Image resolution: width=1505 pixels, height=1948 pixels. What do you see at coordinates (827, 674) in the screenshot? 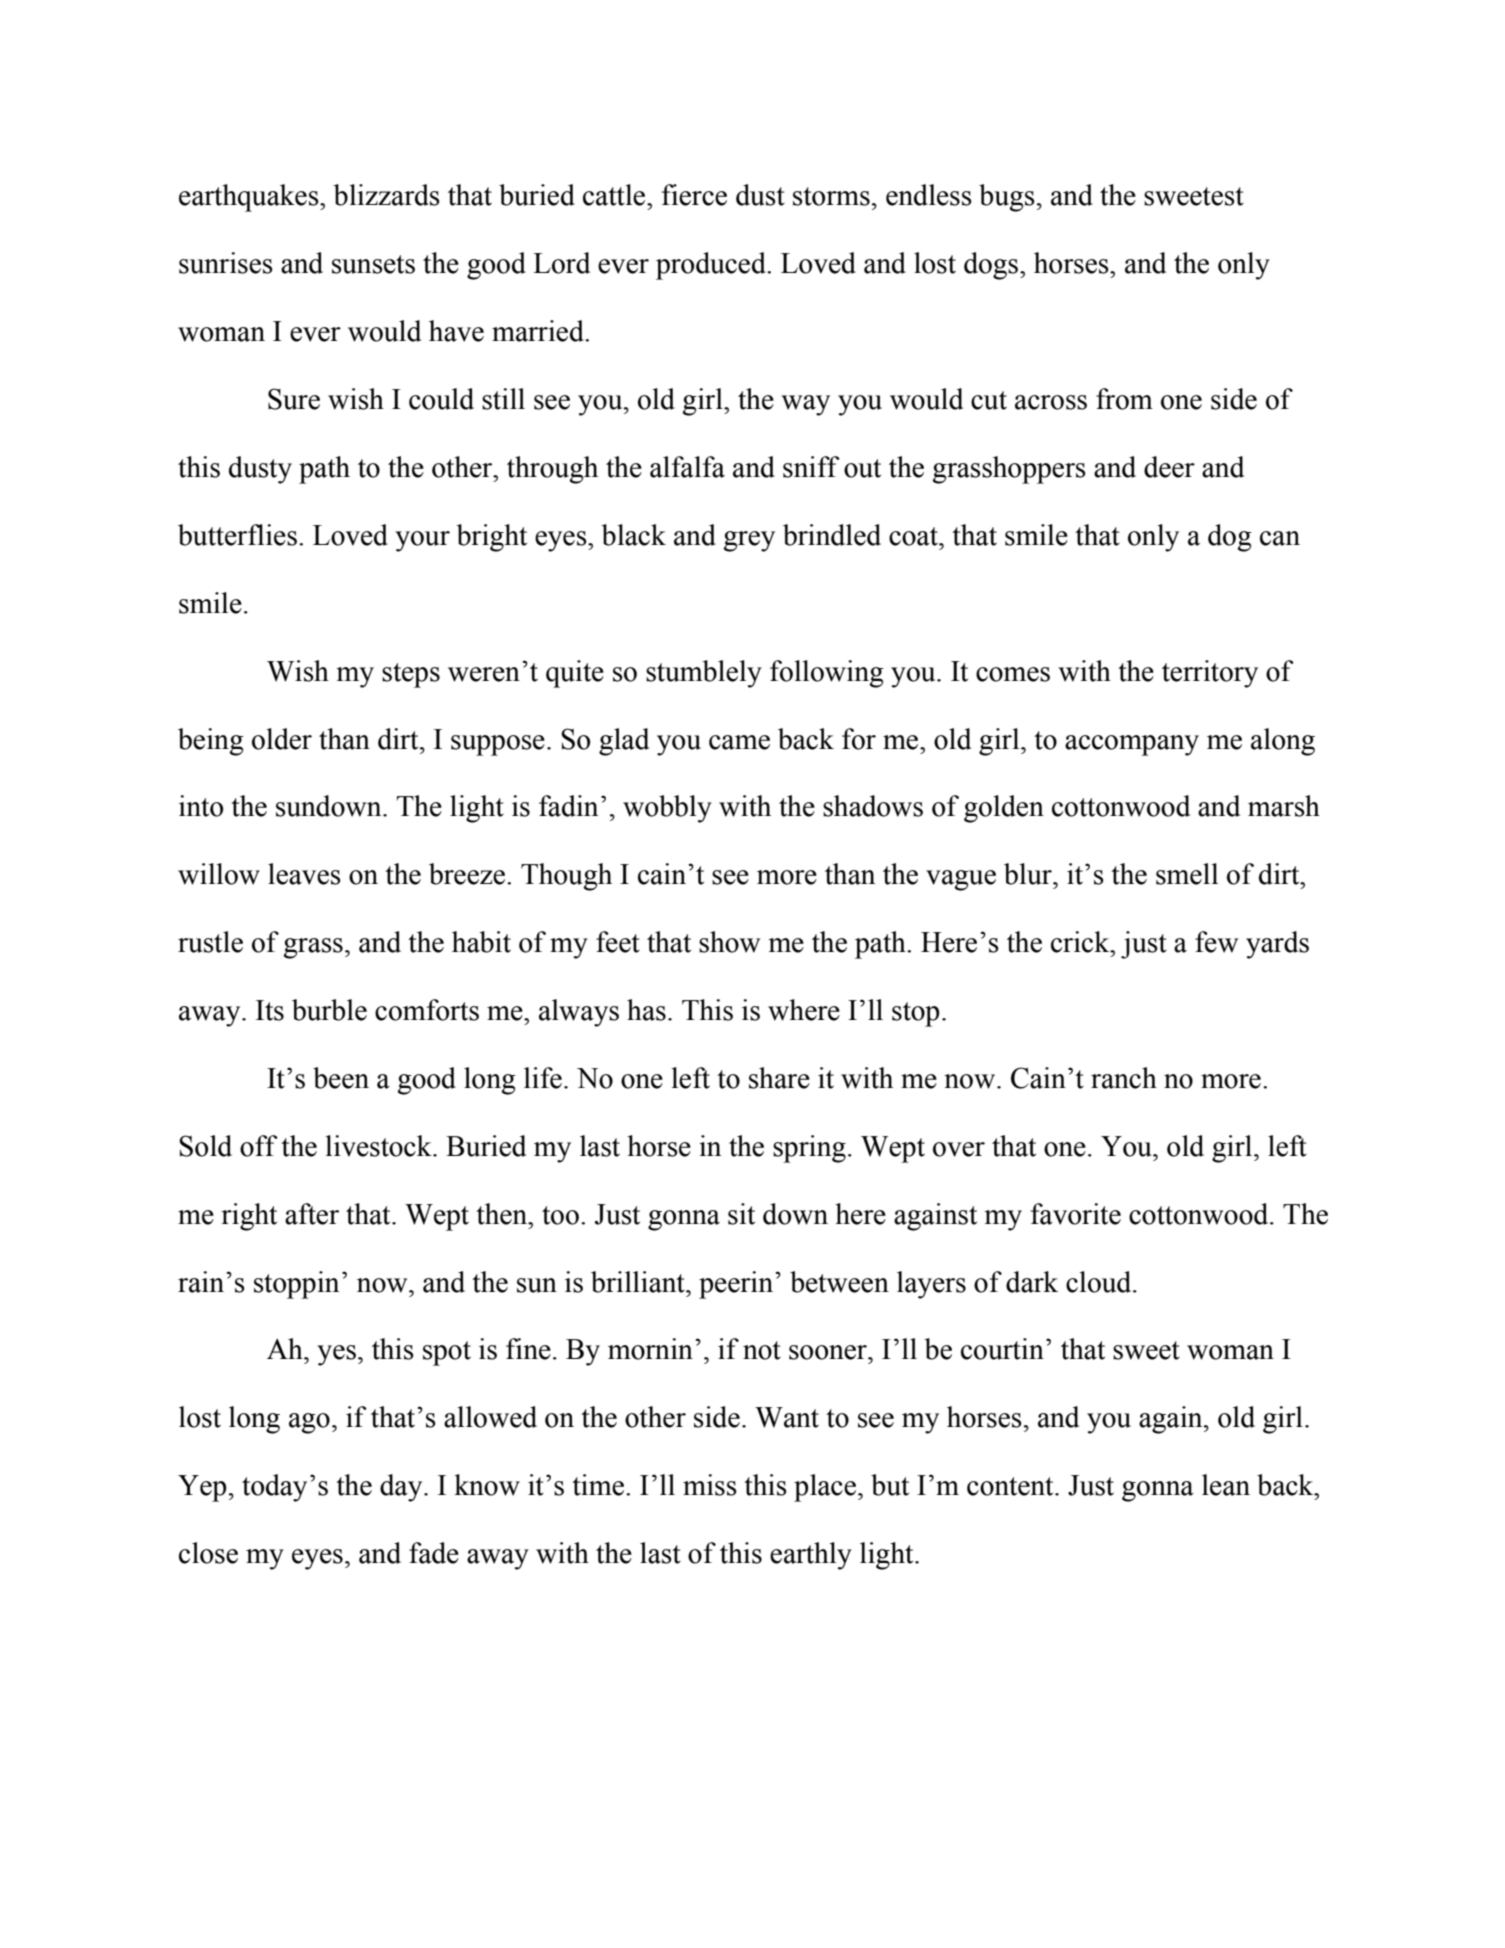
I see `following` at bounding box center [827, 674].
